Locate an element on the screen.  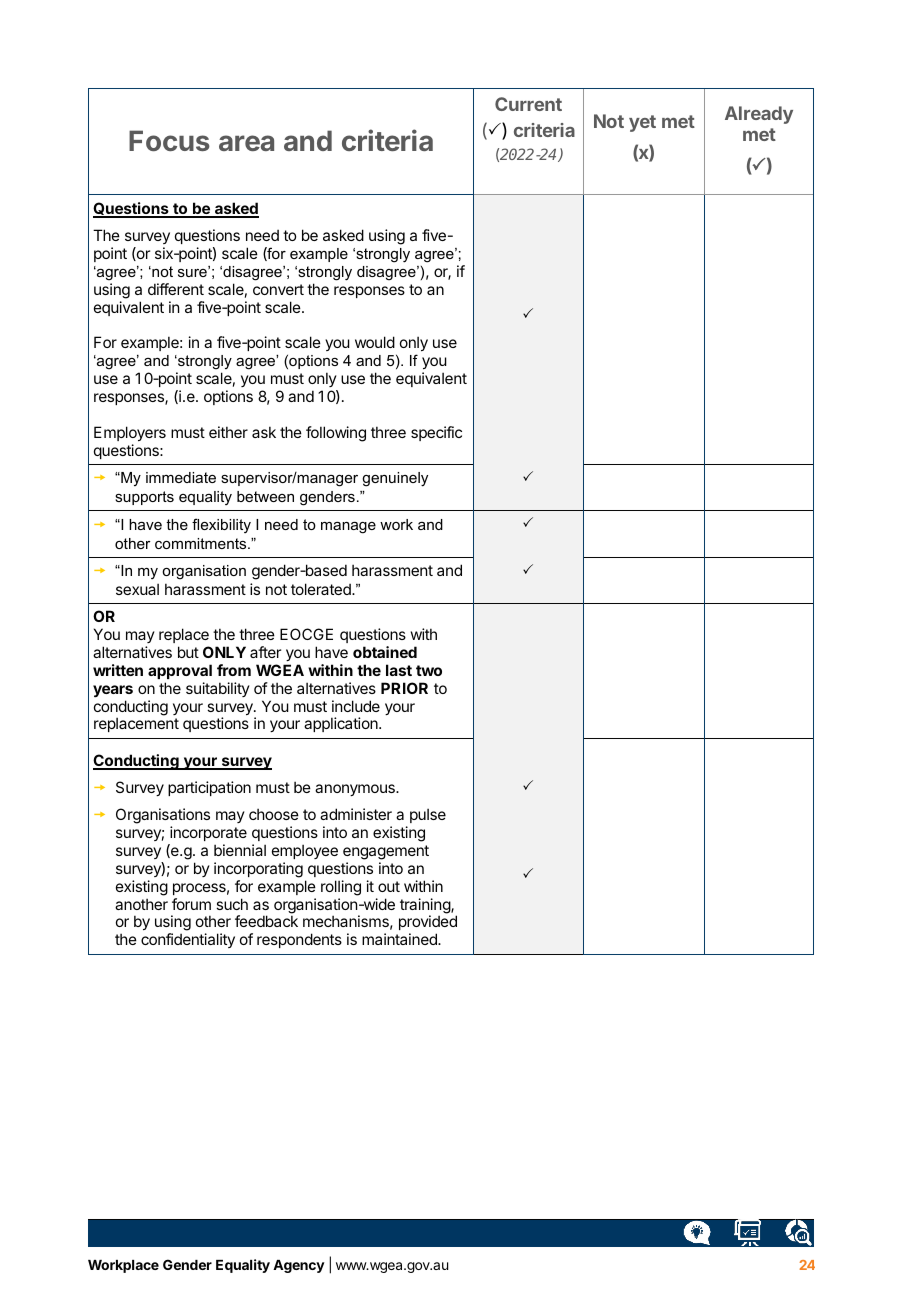
provided is located at coordinates (428, 924).
